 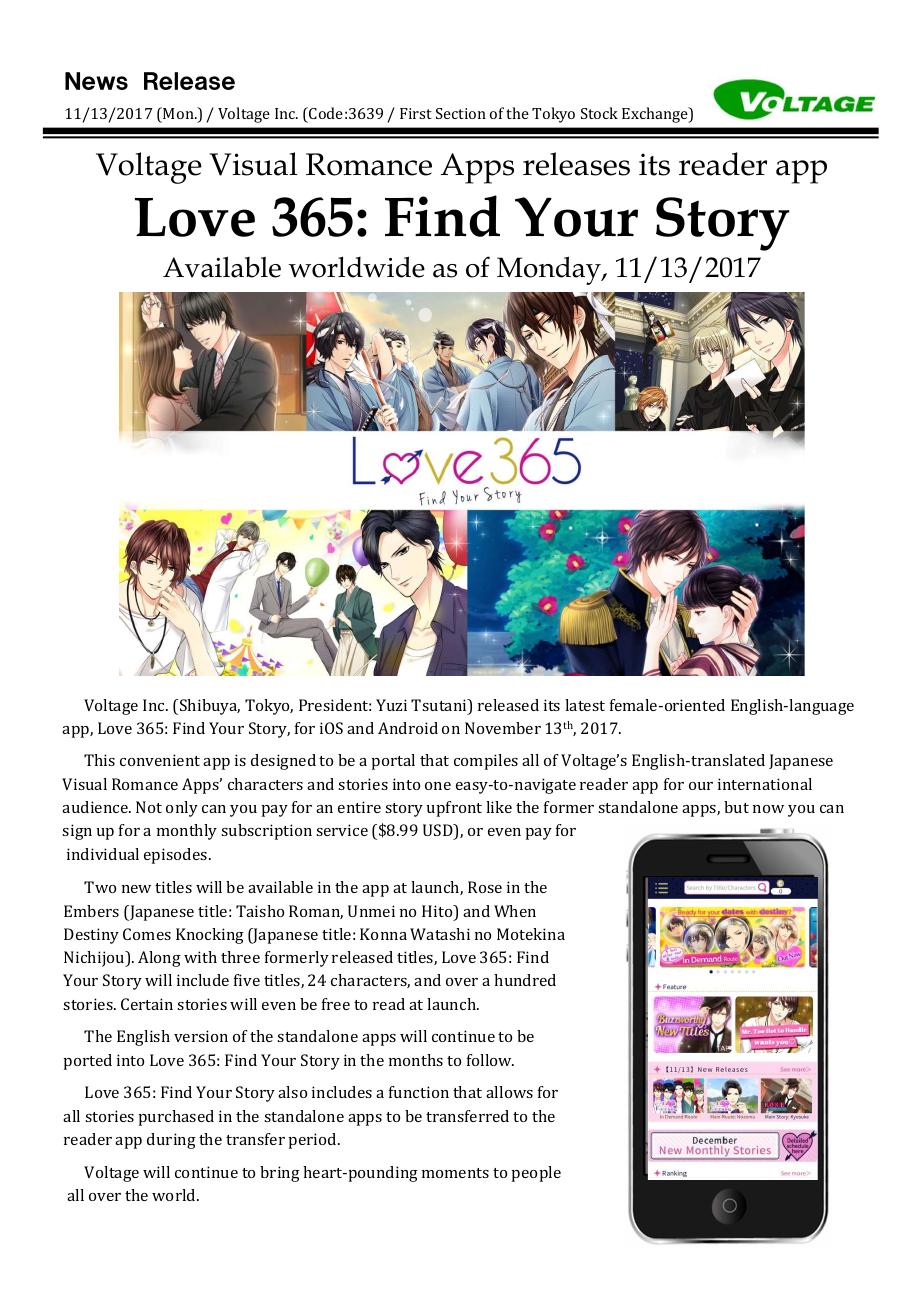 I want to click on only, so click(x=182, y=809).
